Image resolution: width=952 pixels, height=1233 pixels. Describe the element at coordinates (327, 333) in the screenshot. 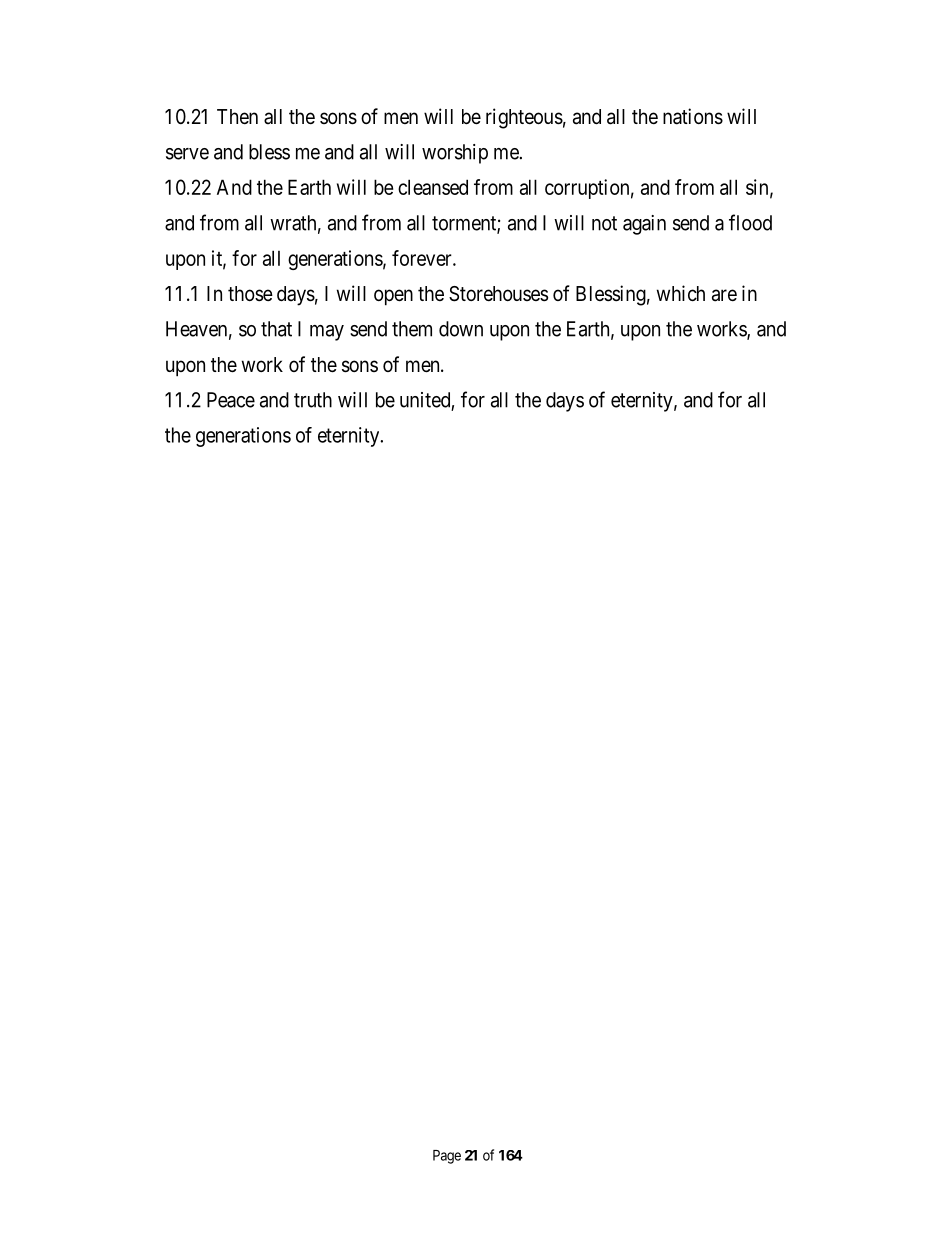

I see `may` at that location.
